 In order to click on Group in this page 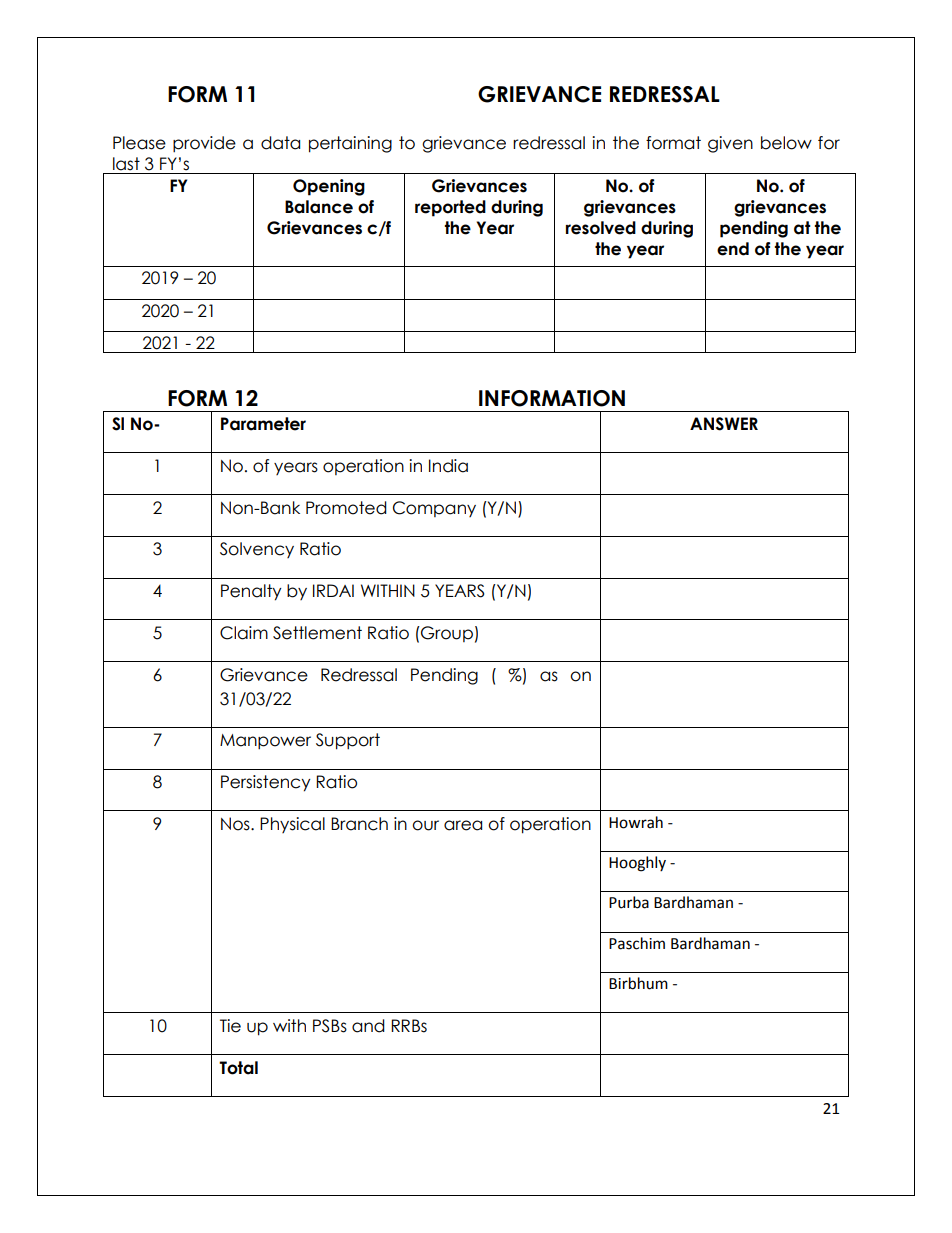, I will do `click(446, 634)`.
